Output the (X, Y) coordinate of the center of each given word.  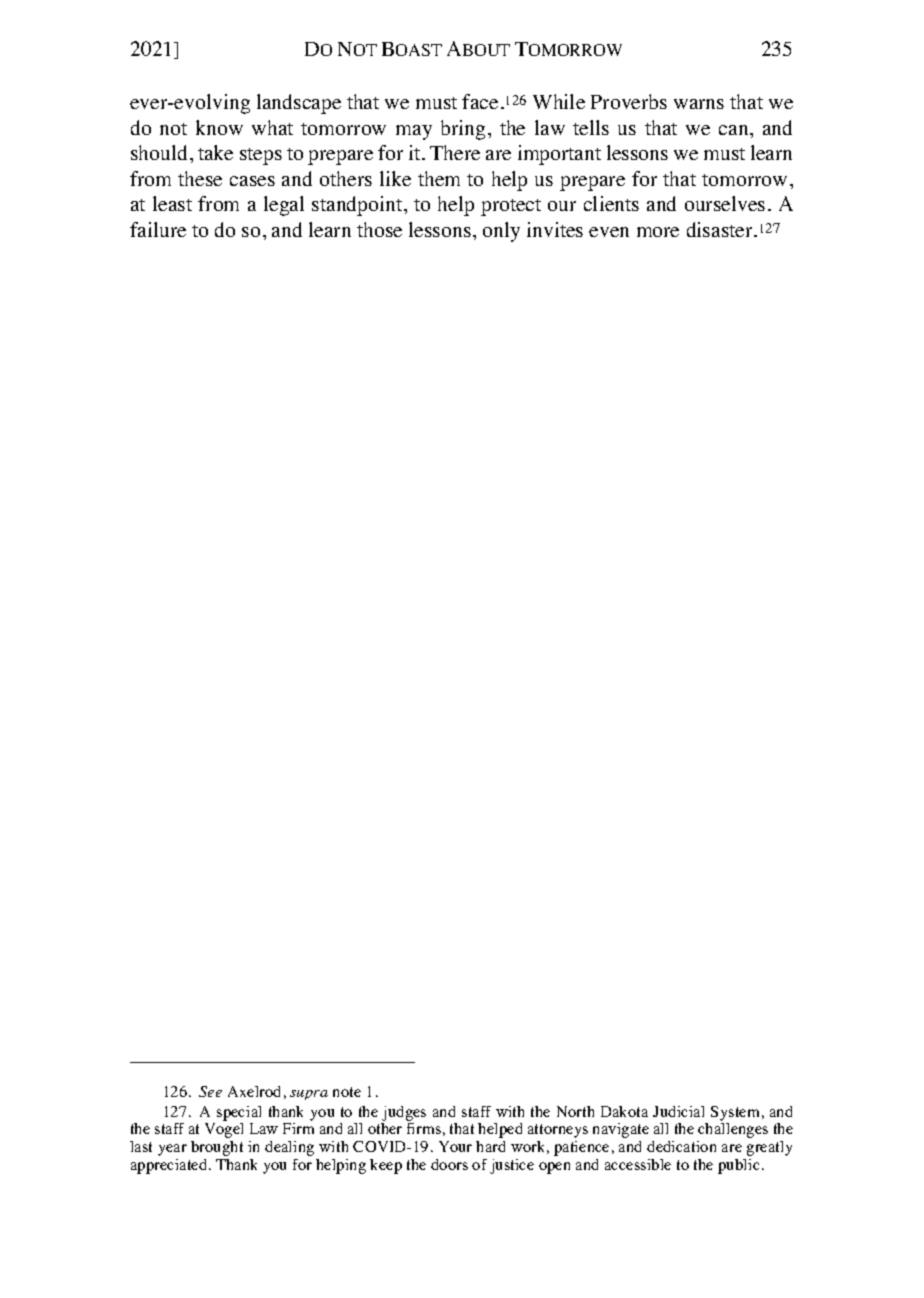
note (347, 1092)
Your (455, 1146)
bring (465, 130)
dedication (681, 1146)
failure (158, 229)
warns (699, 104)
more (658, 232)
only (501, 232)
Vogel (224, 1130)
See (210, 1091)
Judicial (678, 1111)
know (219, 127)
